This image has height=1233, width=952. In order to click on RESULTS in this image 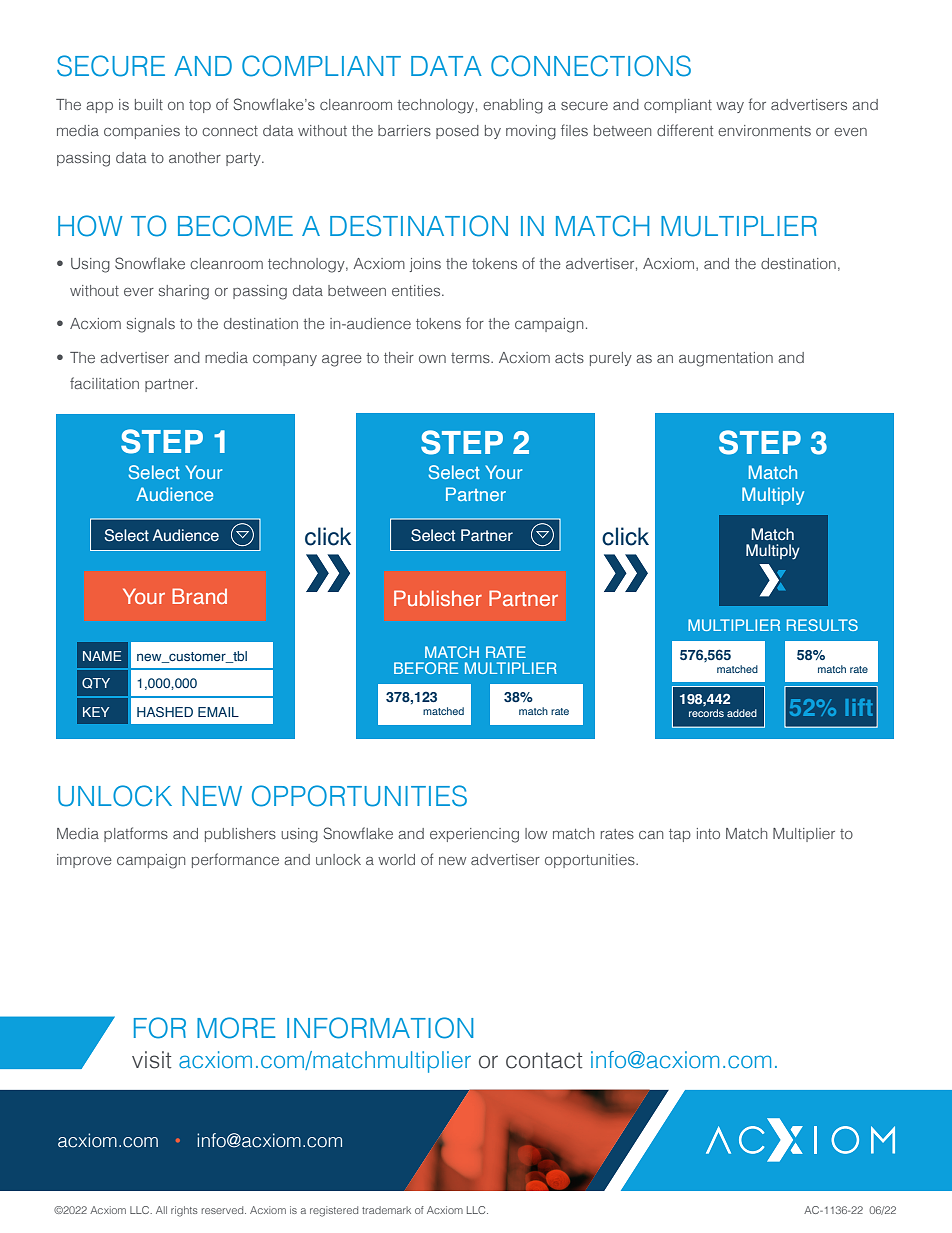, I will do `click(822, 625)`.
